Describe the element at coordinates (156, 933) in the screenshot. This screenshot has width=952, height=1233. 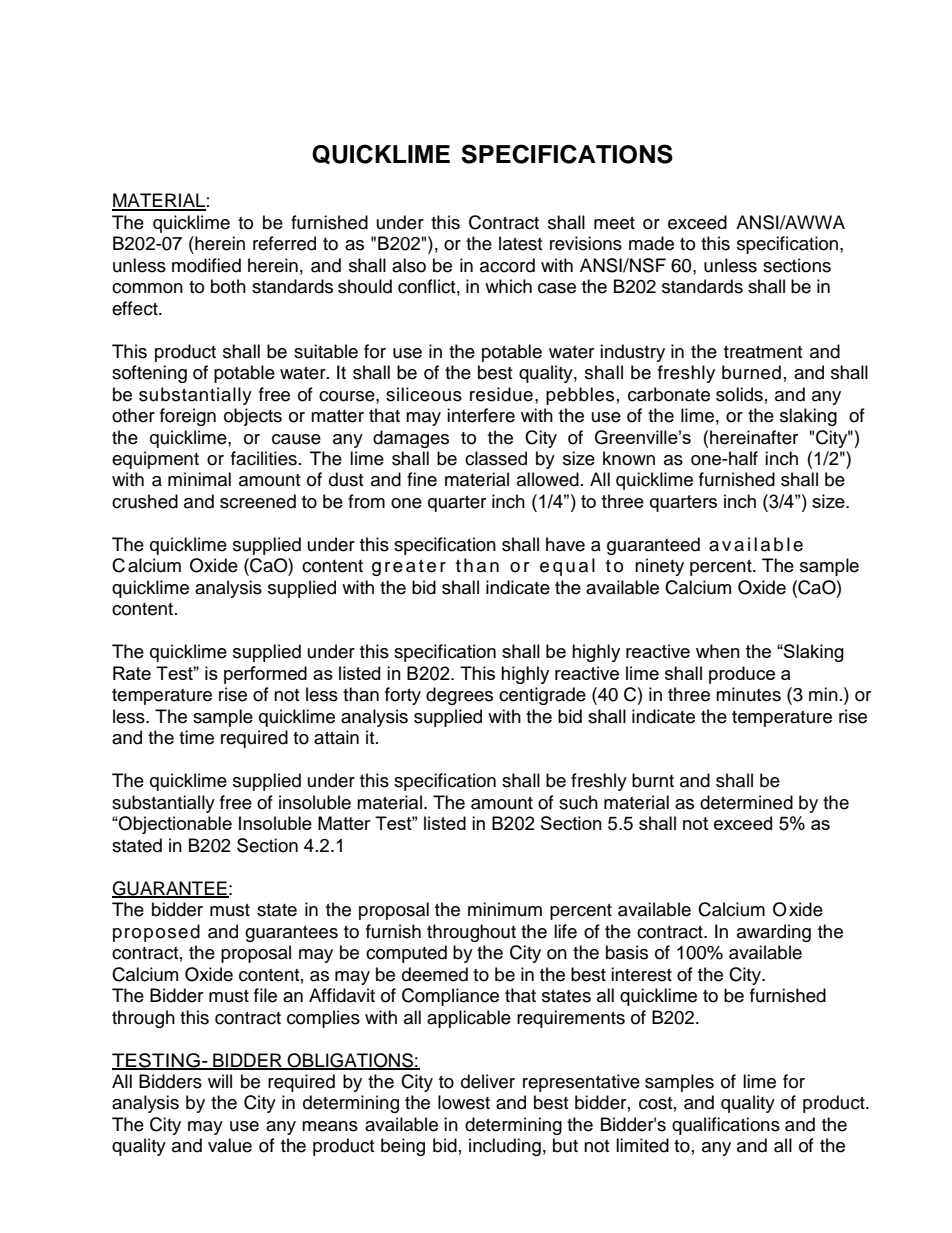
I see `proposed` at that location.
